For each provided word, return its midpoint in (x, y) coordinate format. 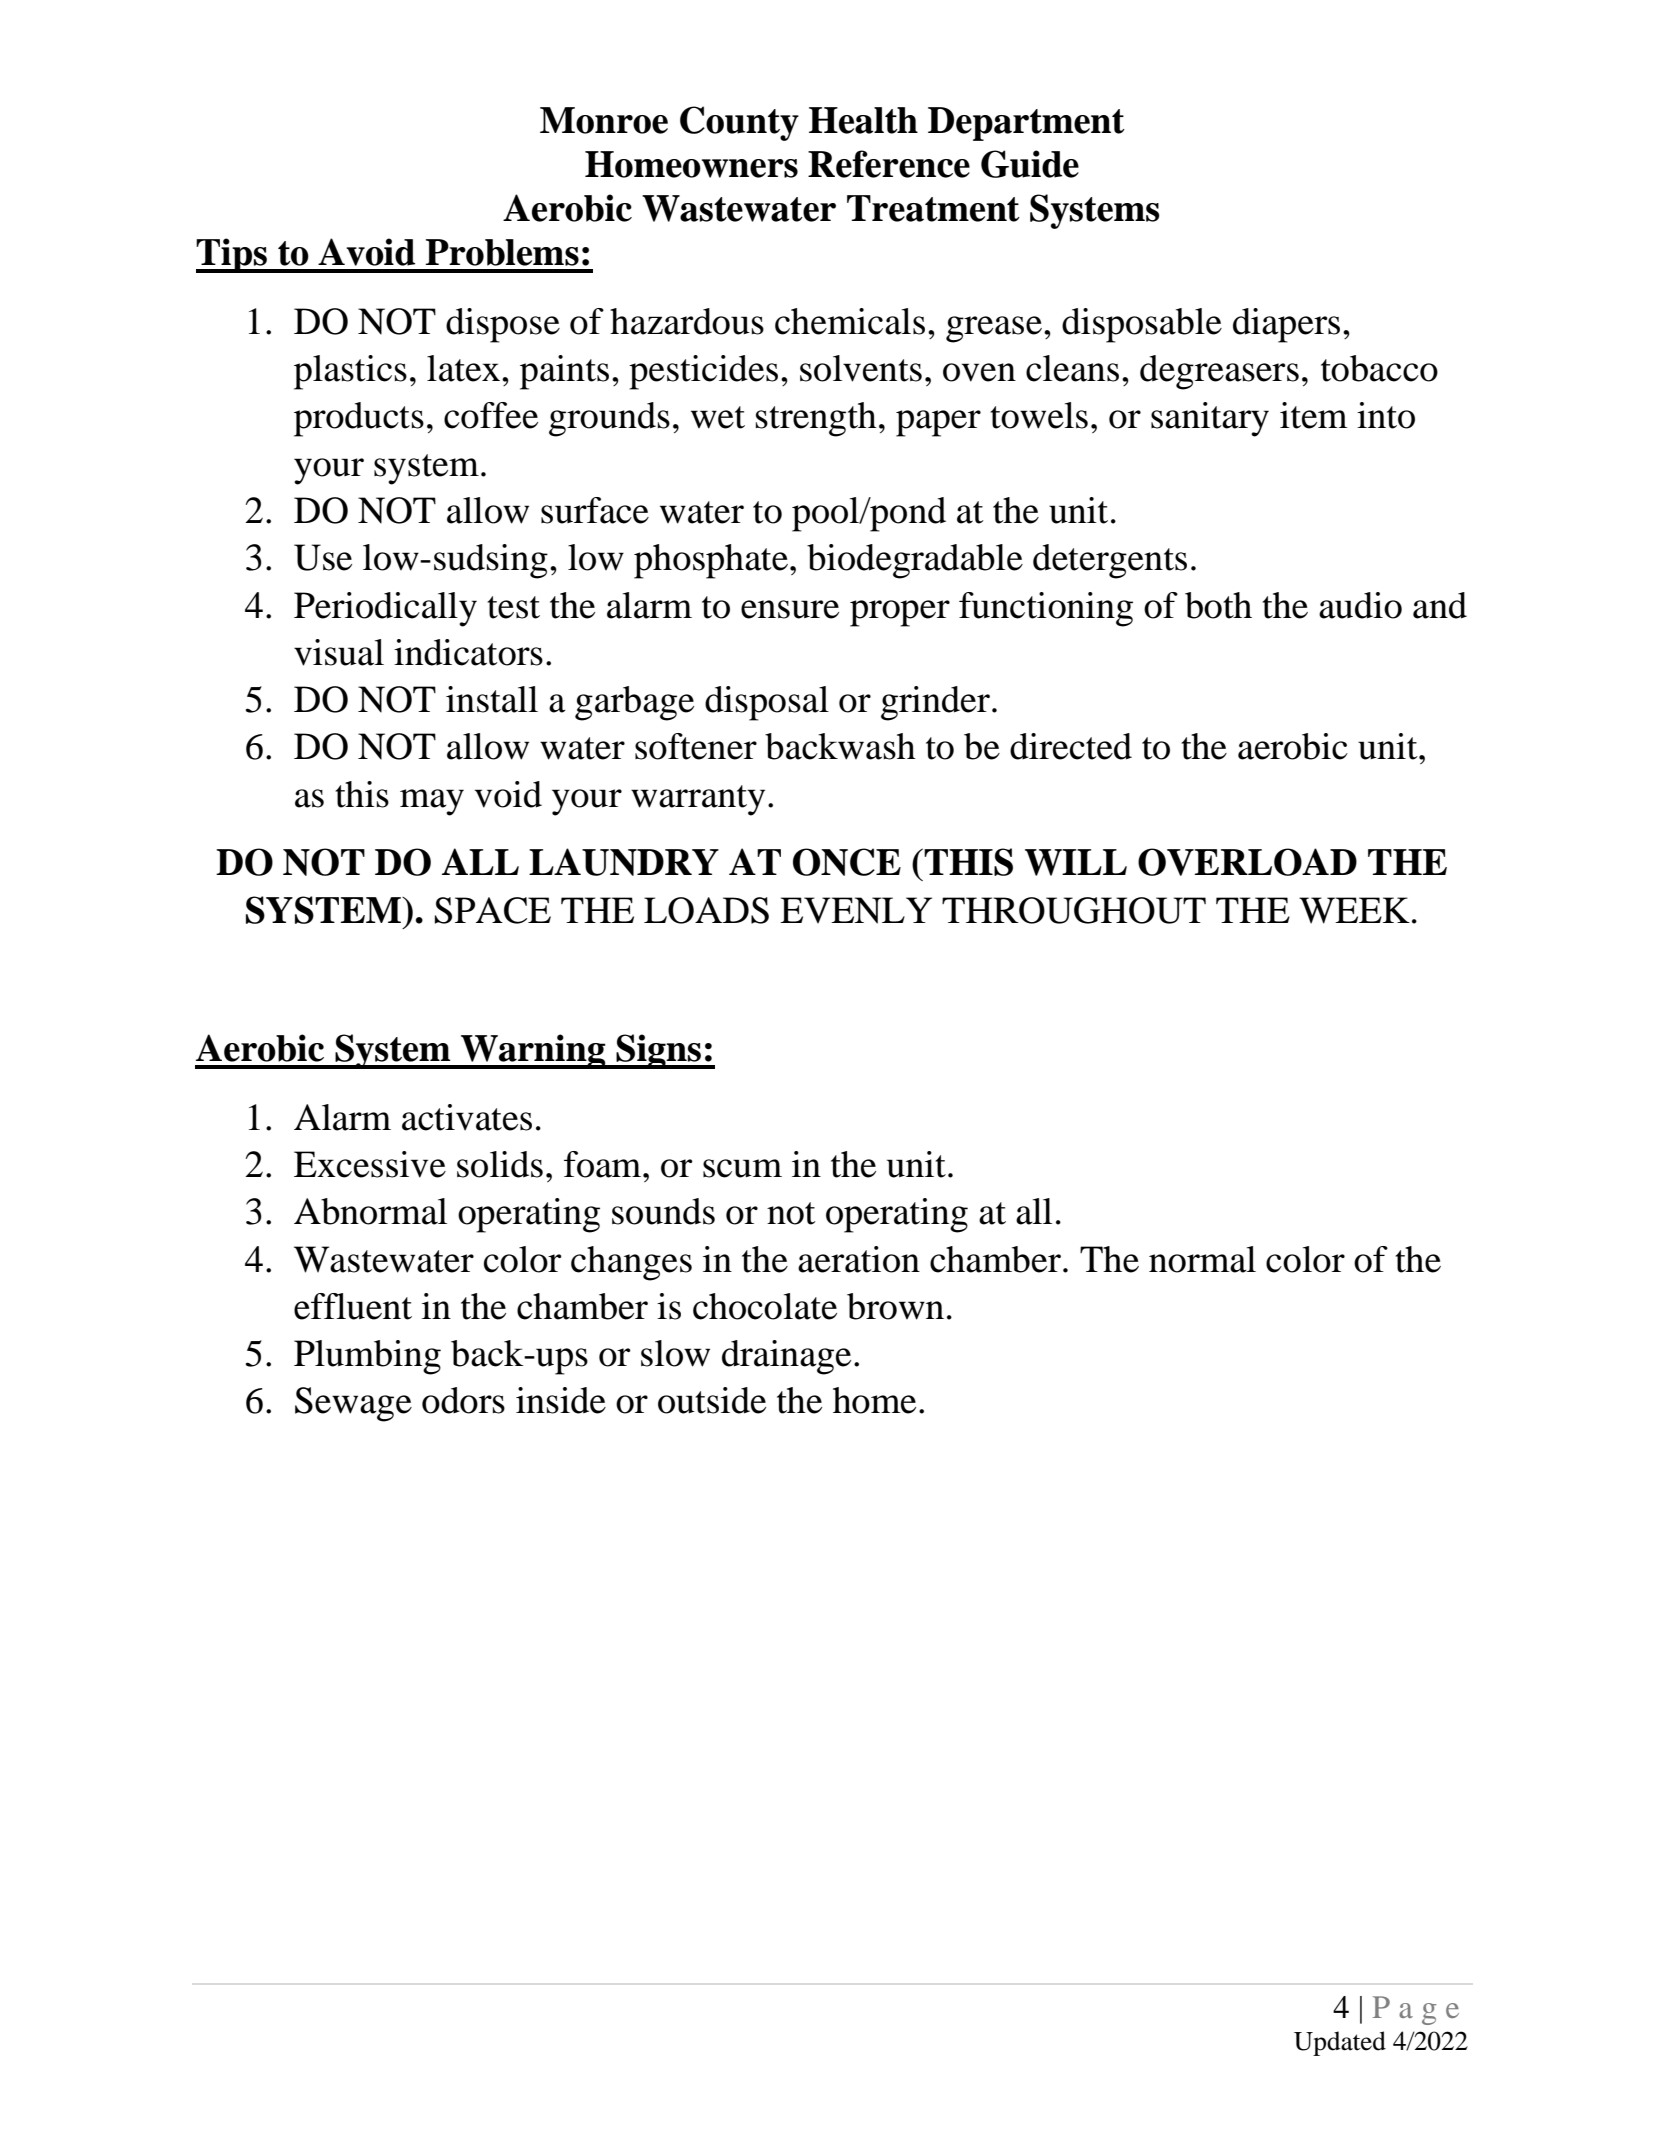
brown (895, 1306)
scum (742, 1168)
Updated (1340, 2043)
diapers (1286, 325)
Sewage (353, 1404)
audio (1360, 605)
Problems (502, 252)
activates (467, 1117)
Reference (889, 164)
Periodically (385, 609)
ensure (790, 609)
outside (712, 1400)
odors (463, 1400)
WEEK (1354, 910)
